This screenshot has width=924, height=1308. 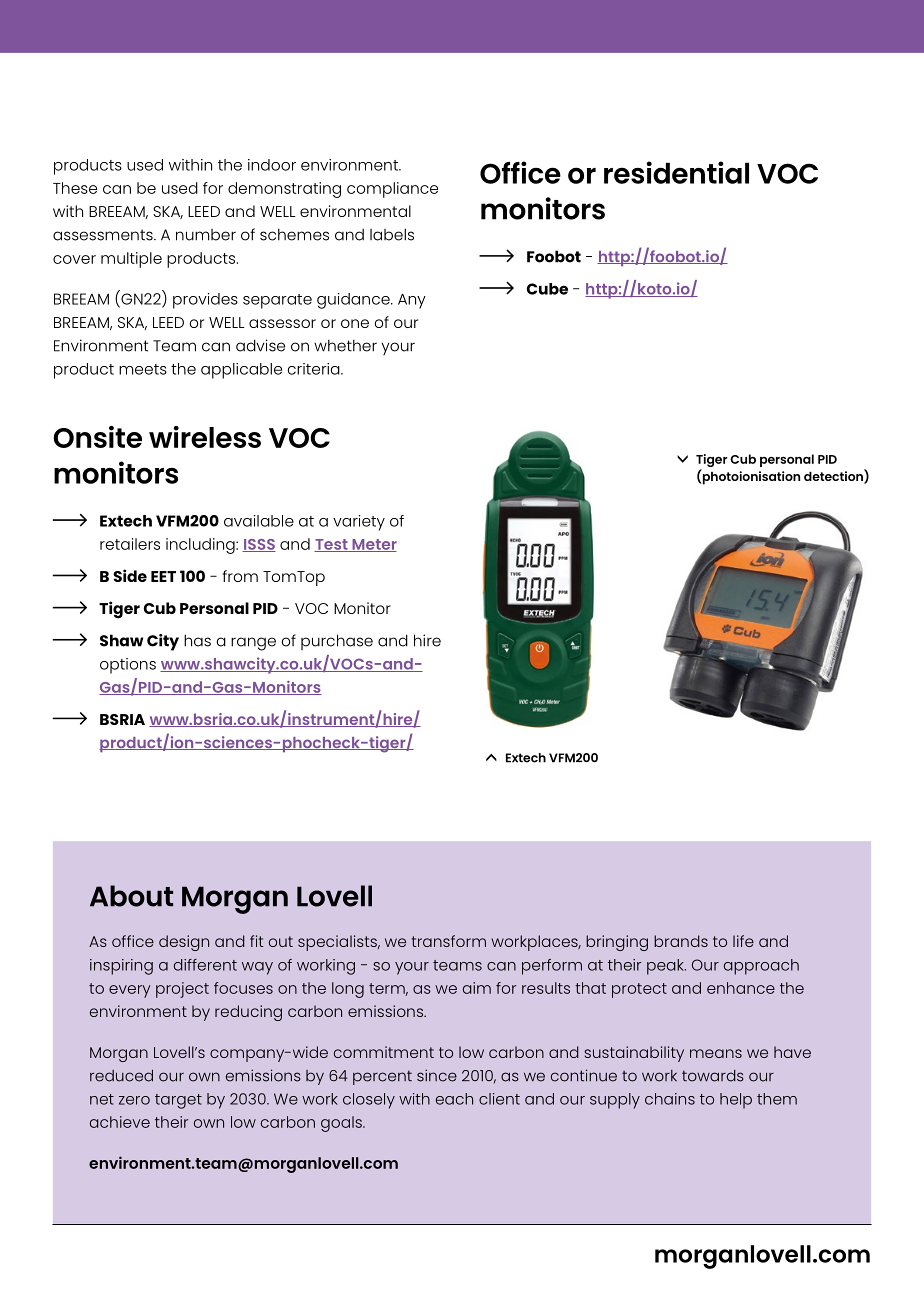 What do you see at coordinates (178, 1101) in the screenshot?
I see `target` at bounding box center [178, 1101].
